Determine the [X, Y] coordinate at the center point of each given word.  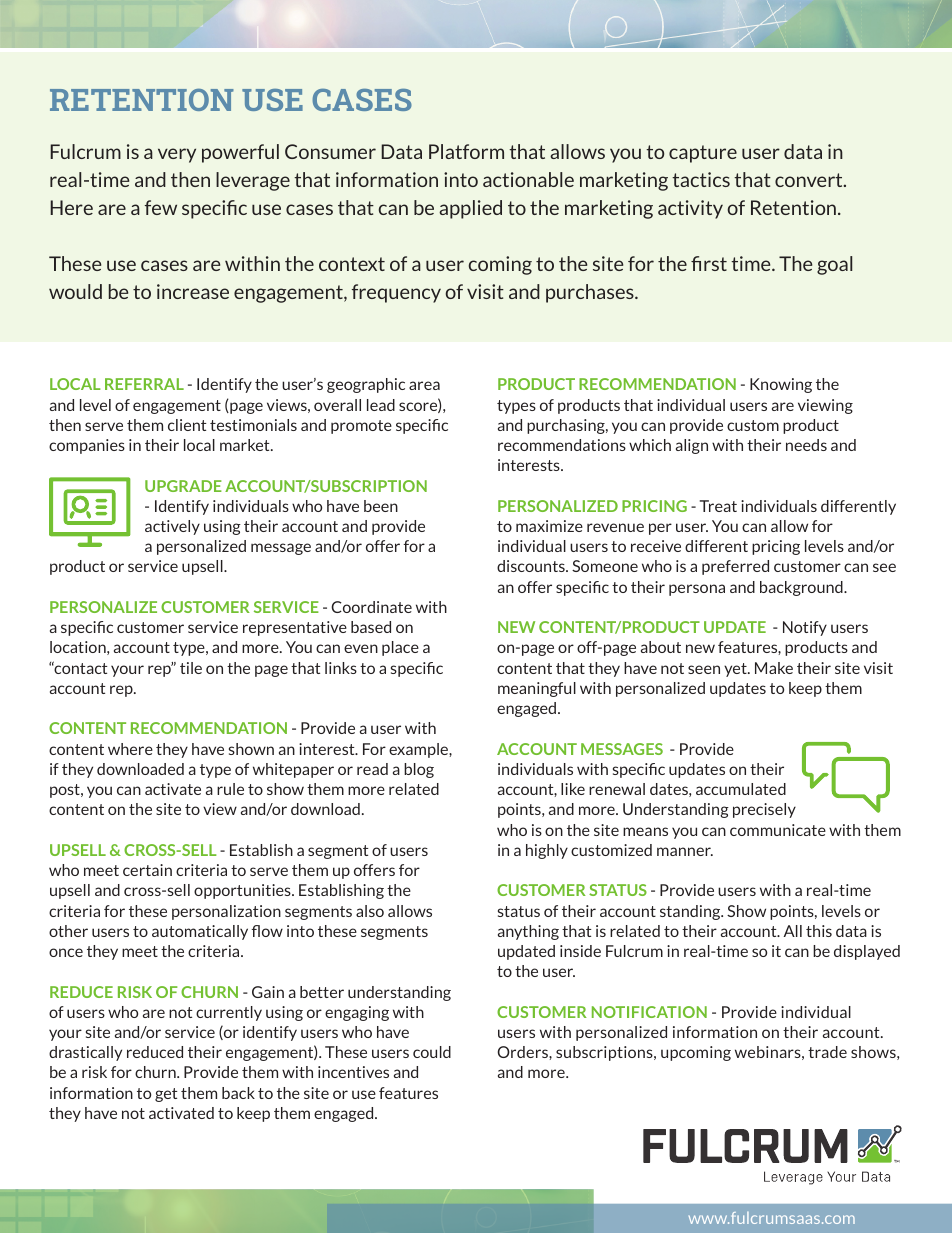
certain [147, 870]
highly [547, 851]
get [166, 1095]
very [177, 155]
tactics [701, 179]
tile [191, 668]
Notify [805, 628]
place [400, 648]
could [432, 1052]
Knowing [781, 385]
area [424, 385]
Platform [466, 151]
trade [827, 1052]
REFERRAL [144, 384]
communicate [778, 830]
